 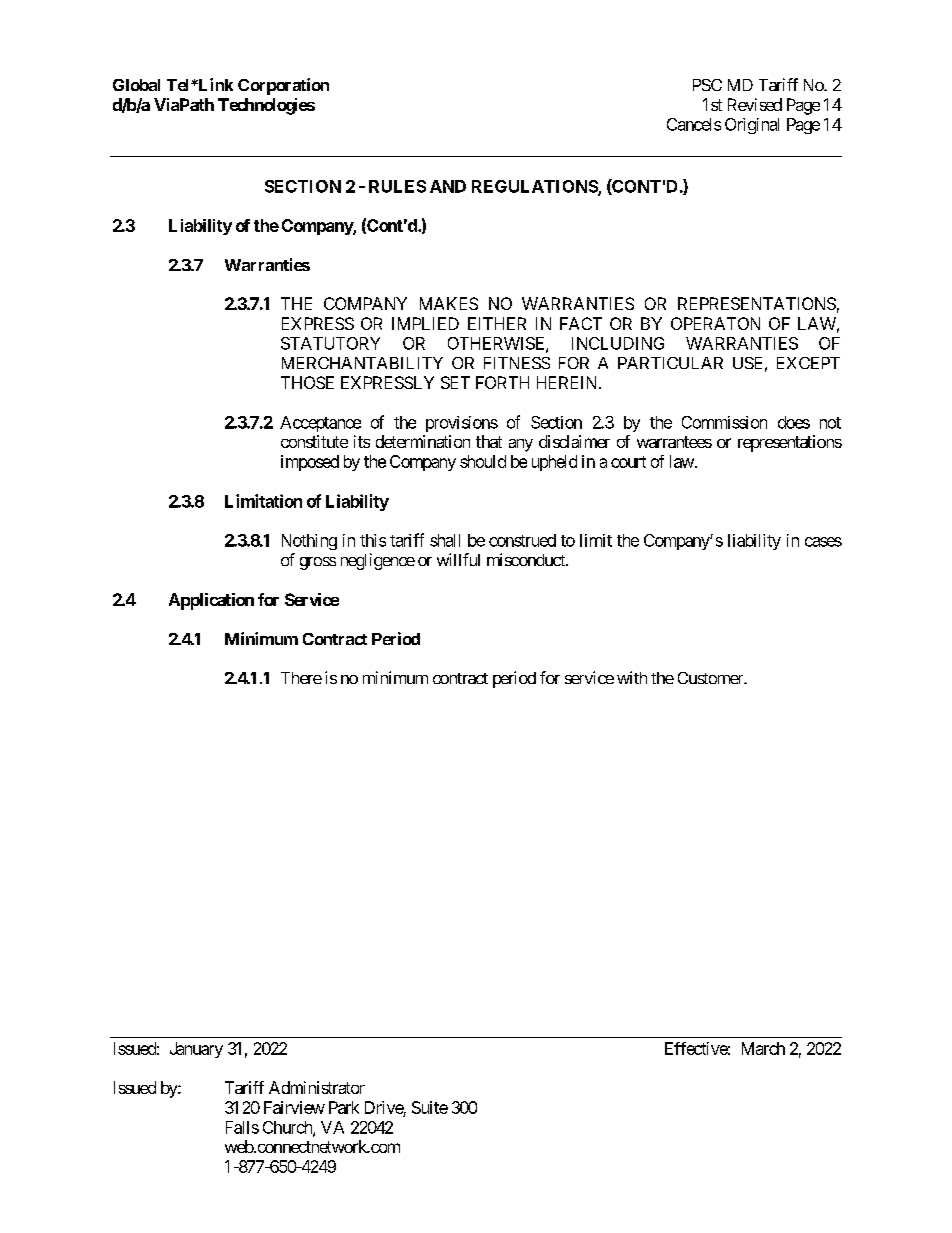 What do you see at coordinates (196, 1050) in the screenshot?
I see `January` at bounding box center [196, 1050].
